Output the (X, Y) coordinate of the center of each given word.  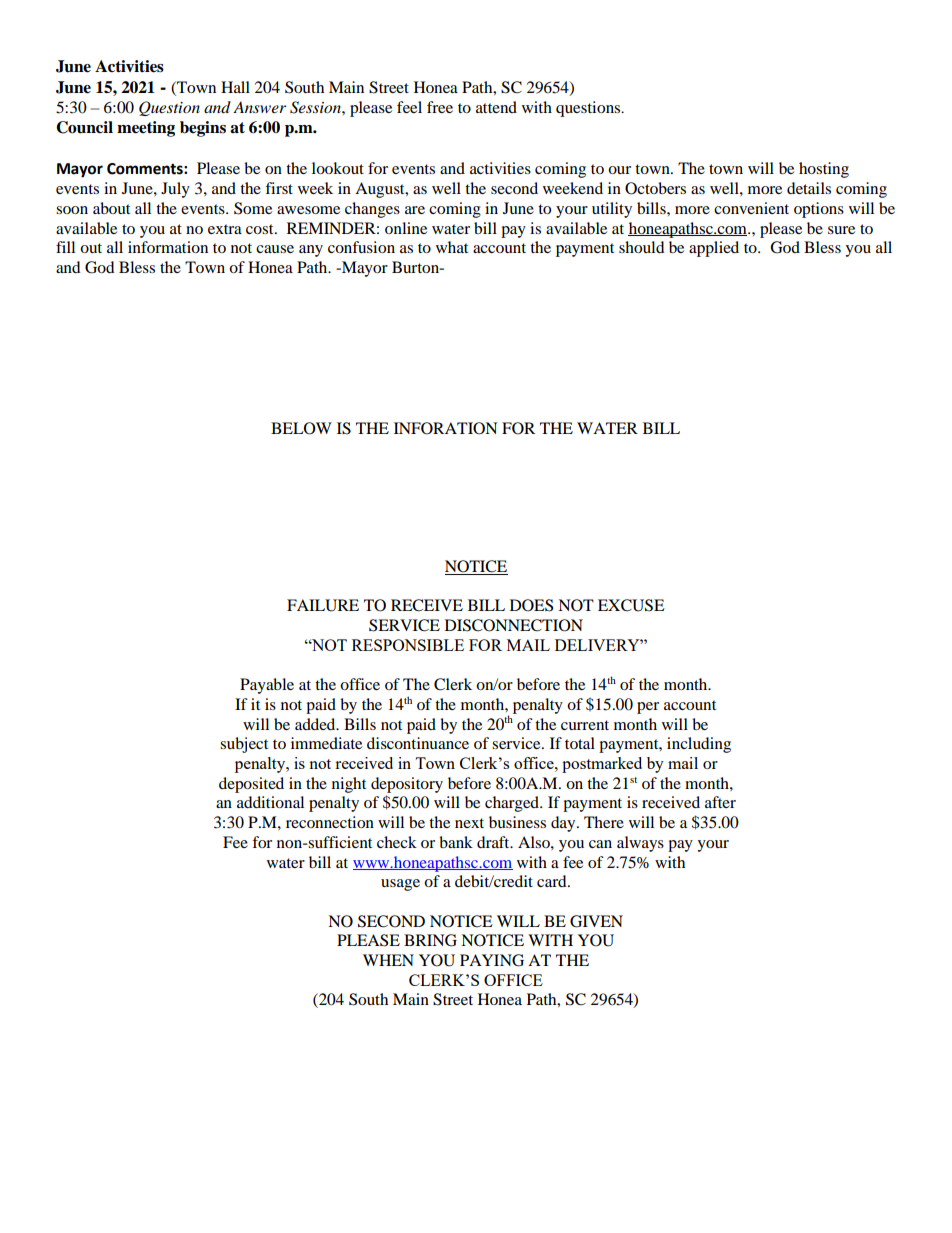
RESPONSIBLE (408, 645)
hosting (824, 170)
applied (714, 249)
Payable (267, 686)
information (168, 247)
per (648, 708)
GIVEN (596, 921)
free (440, 107)
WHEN (388, 960)
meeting (146, 129)
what (452, 247)
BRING (430, 940)
